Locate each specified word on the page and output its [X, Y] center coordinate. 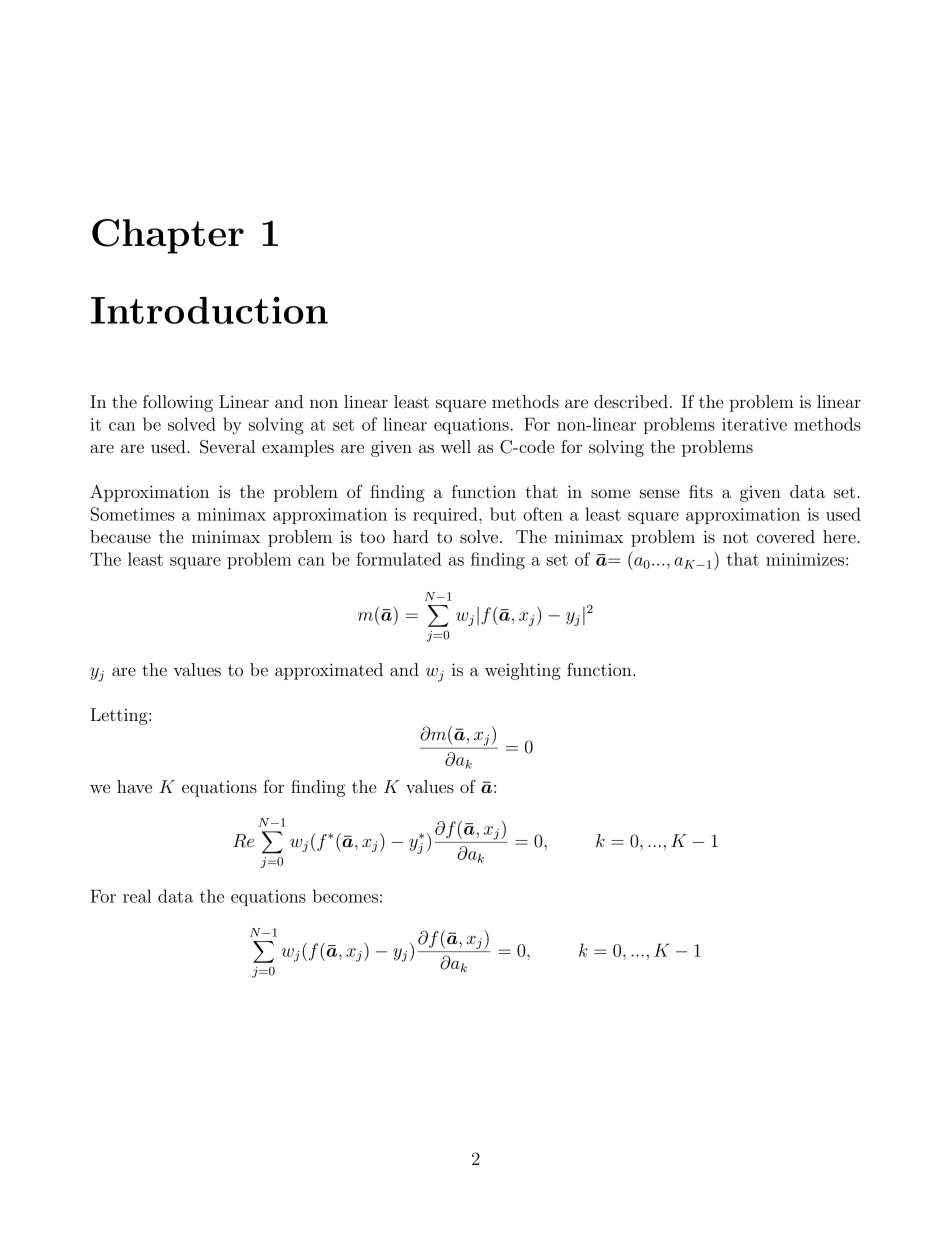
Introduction [209, 310]
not [735, 537]
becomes [345, 896]
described [631, 401]
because [120, 536]
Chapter [168, 236]
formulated [399, 559]
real [137, 896]
